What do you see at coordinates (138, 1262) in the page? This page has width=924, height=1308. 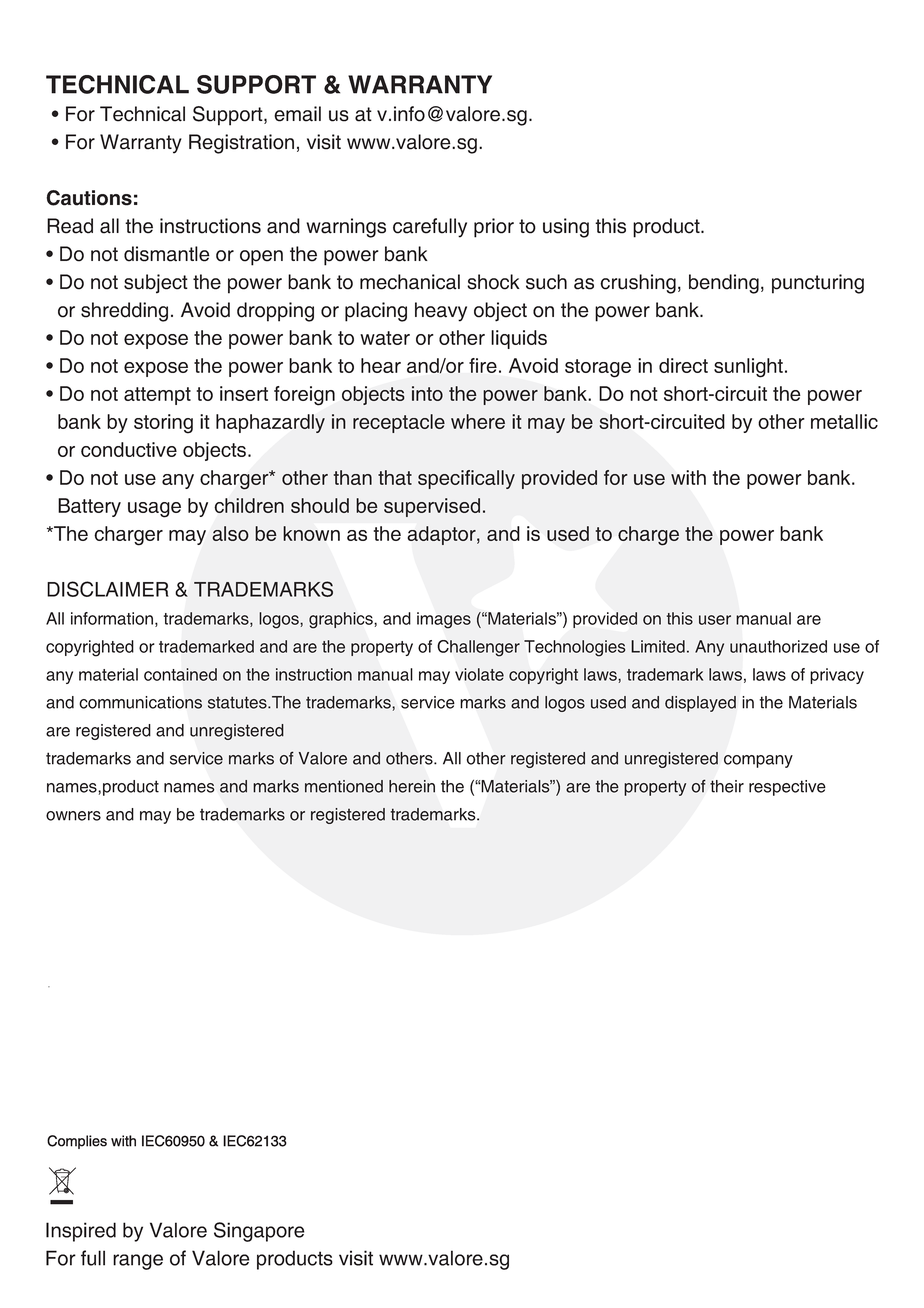 I see `range` at bounding box center [138, 1262].
